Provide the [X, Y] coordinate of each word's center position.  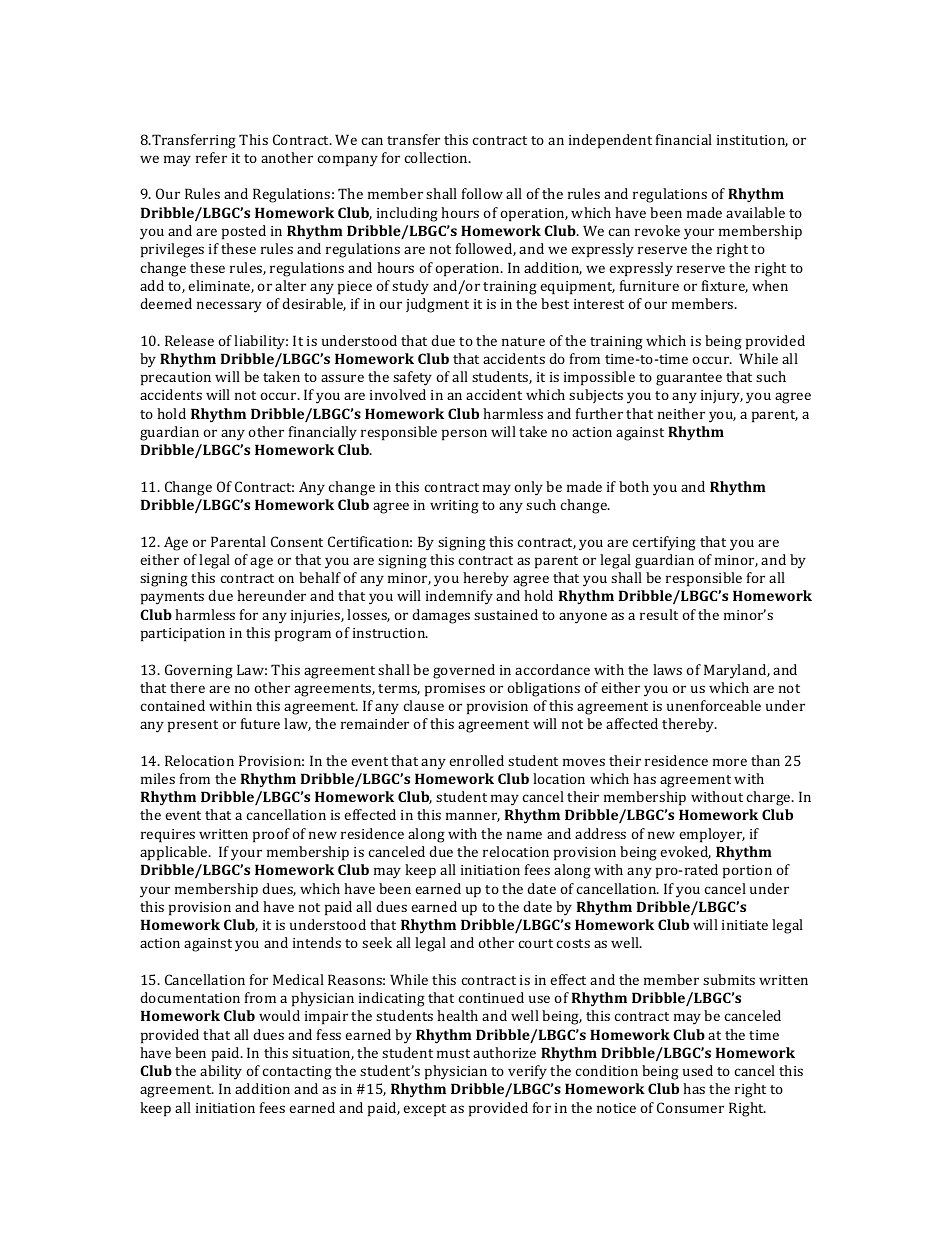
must [453, 1053]
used [698, 1070]
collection [437, 157]
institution [752, 141]
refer [211, 157]
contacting [297, 1073]
